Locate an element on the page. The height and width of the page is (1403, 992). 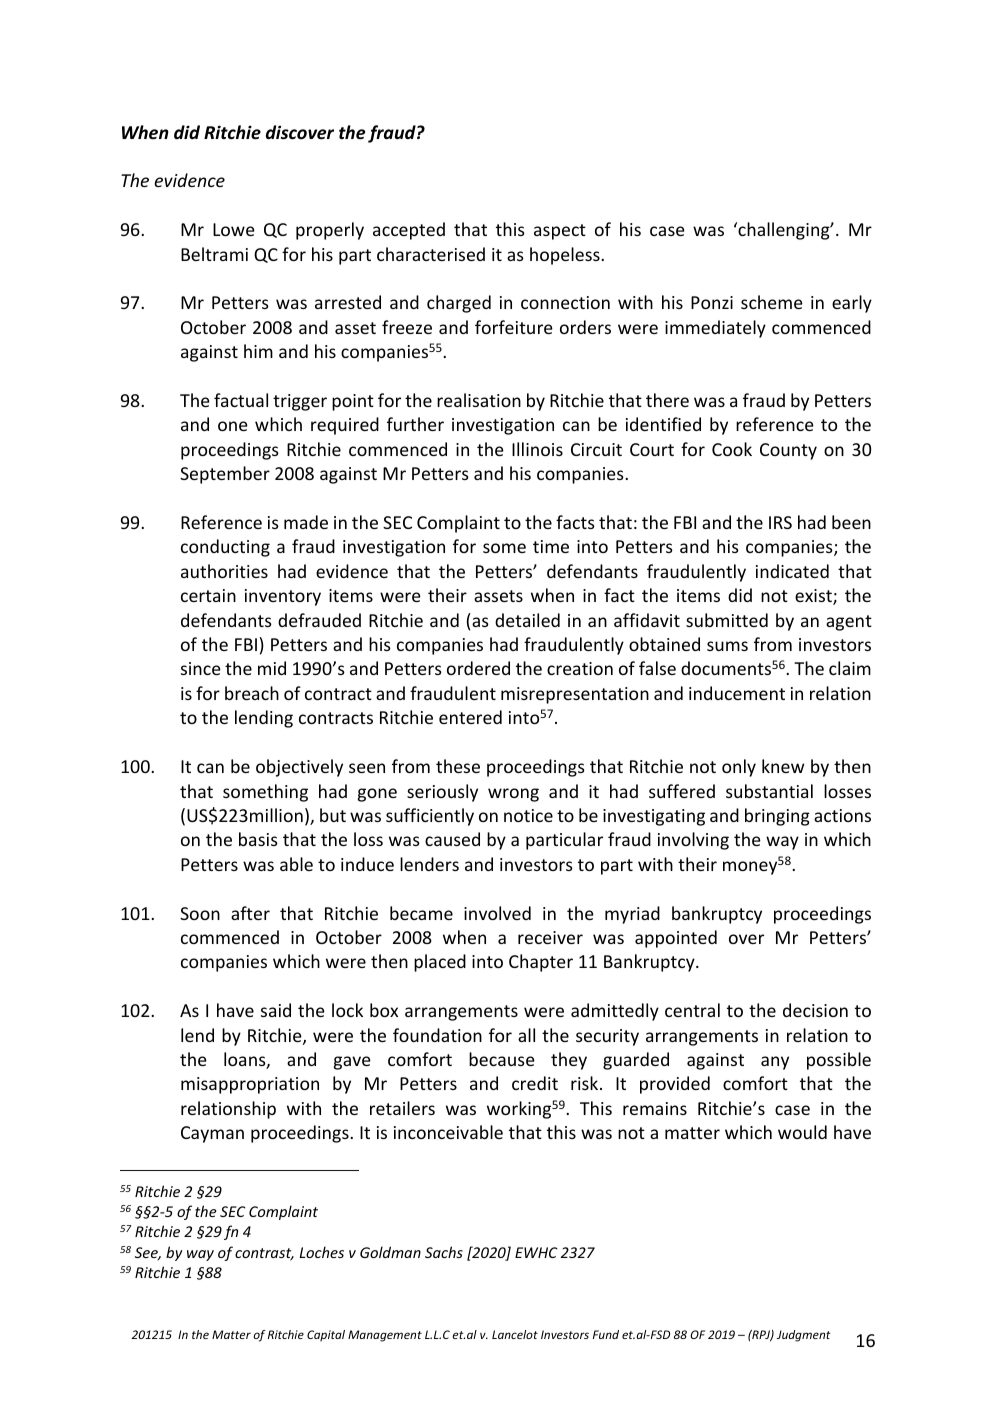
Lancelot is located at coordinates (515, 1334).
